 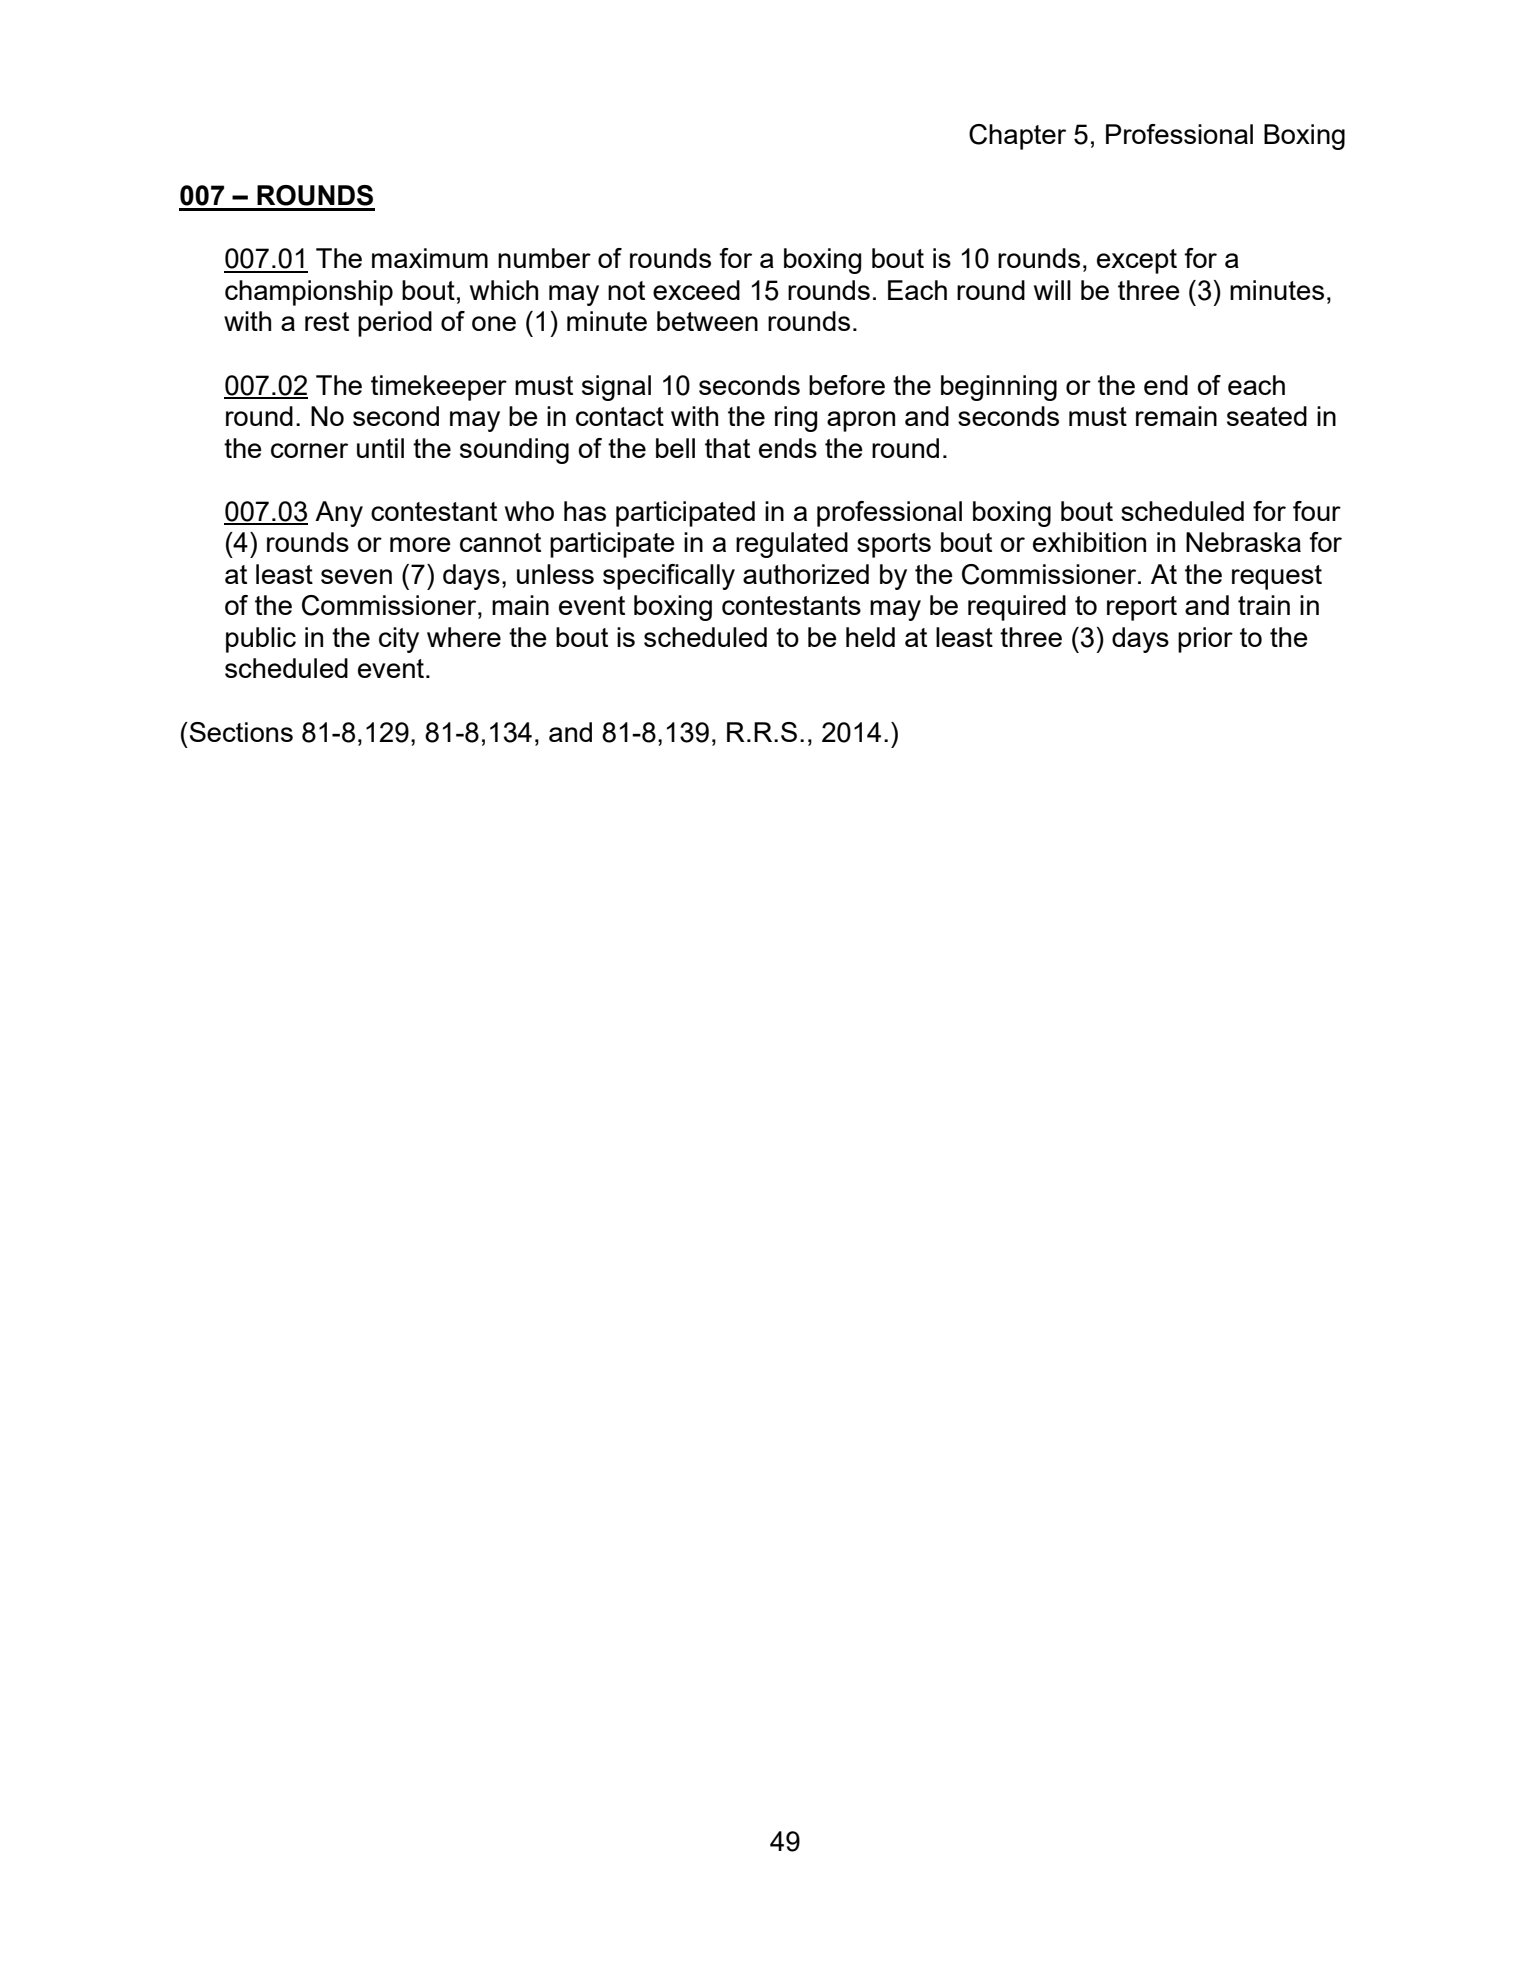 What do you see at coordinates (870, 637) in the screenshot?
I see `held` at bounding box center [870, 637].
